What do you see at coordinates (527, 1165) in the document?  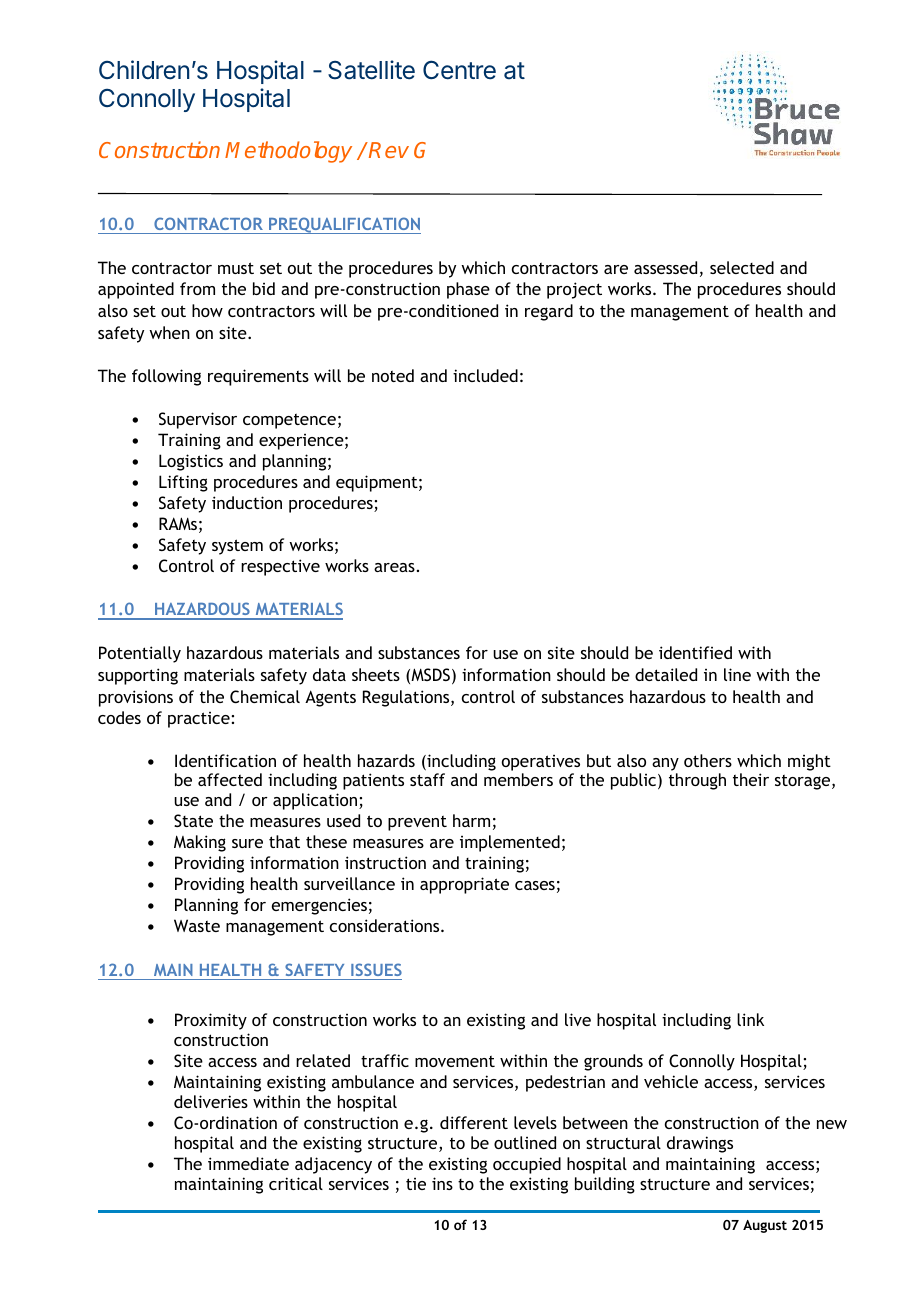 I see `occupied` at bounding box center [527, 1165].
